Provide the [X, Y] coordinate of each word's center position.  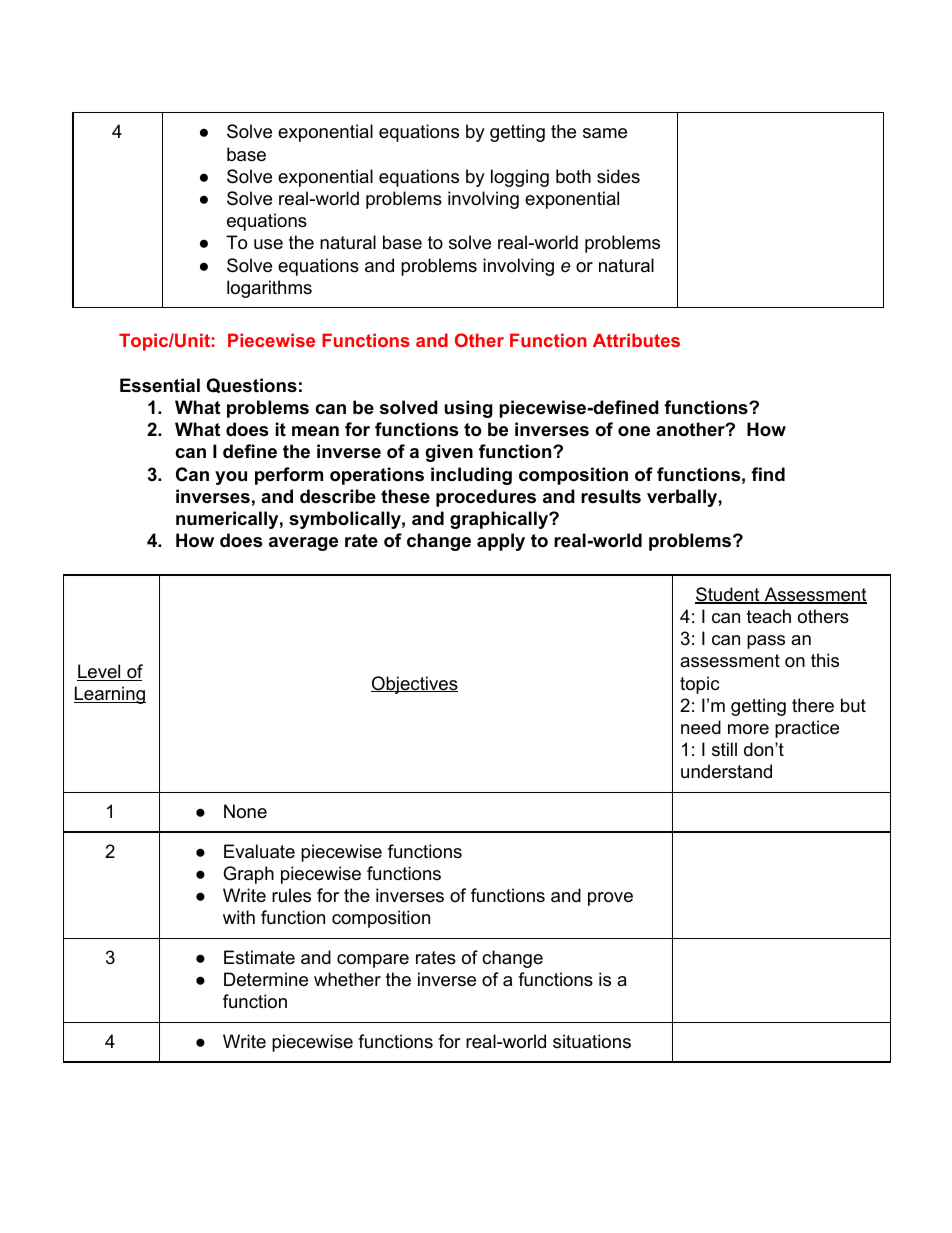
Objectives [414, 685]
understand [726, 771]
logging [520, 178]
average [303, 544]
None [245, 811]
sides [618, 176]
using [468, 409]
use [268, 244]
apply [501, 542]
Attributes [636, 340]
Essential [160, 385]
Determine [266, 979]
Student [728, 595]
